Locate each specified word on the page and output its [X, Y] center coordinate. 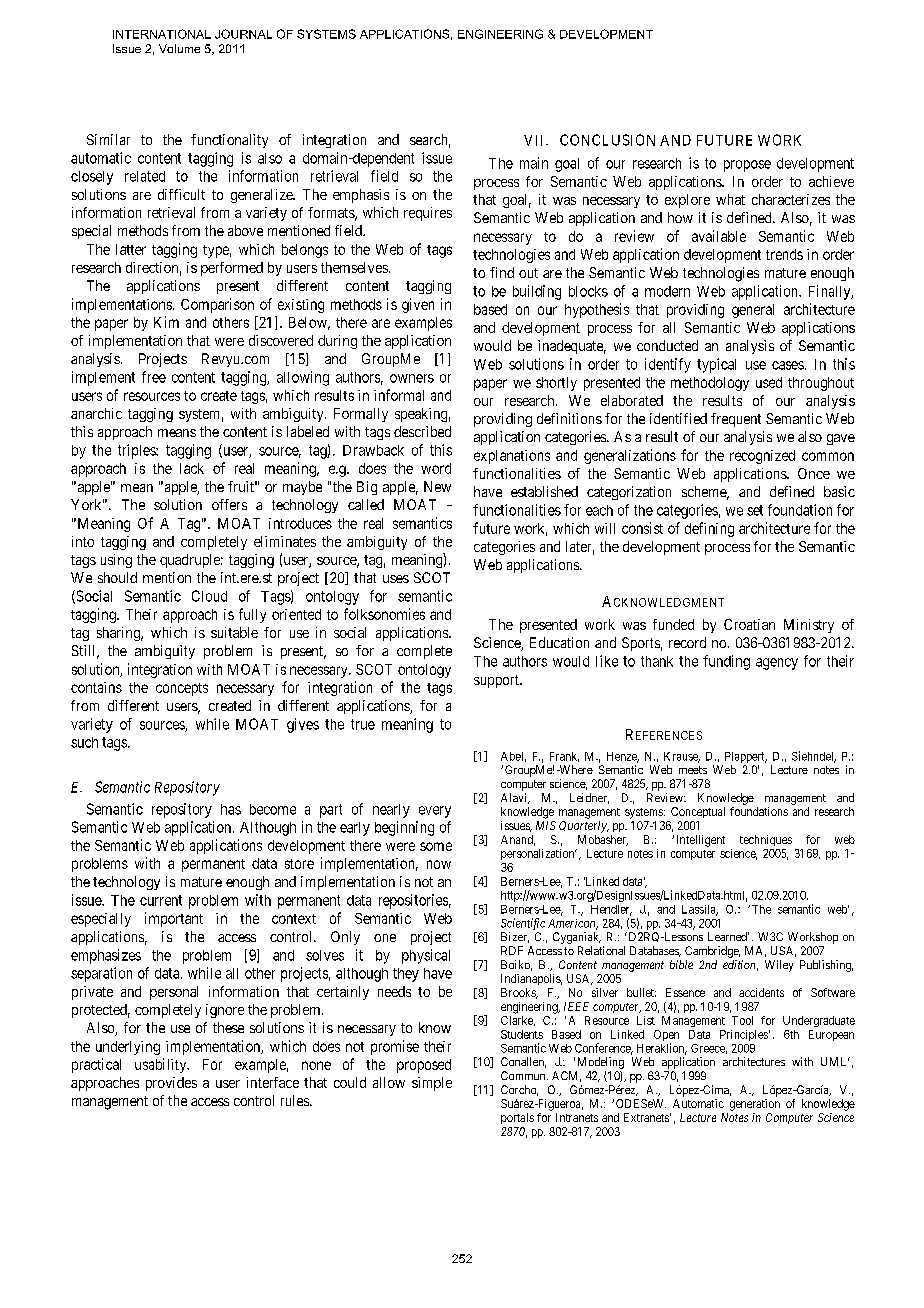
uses [396, 579]
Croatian [749, 624]
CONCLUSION [607, 140]
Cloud [209, 596]
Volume [179, 48]
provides [171, 1084]
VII [535, 140]
